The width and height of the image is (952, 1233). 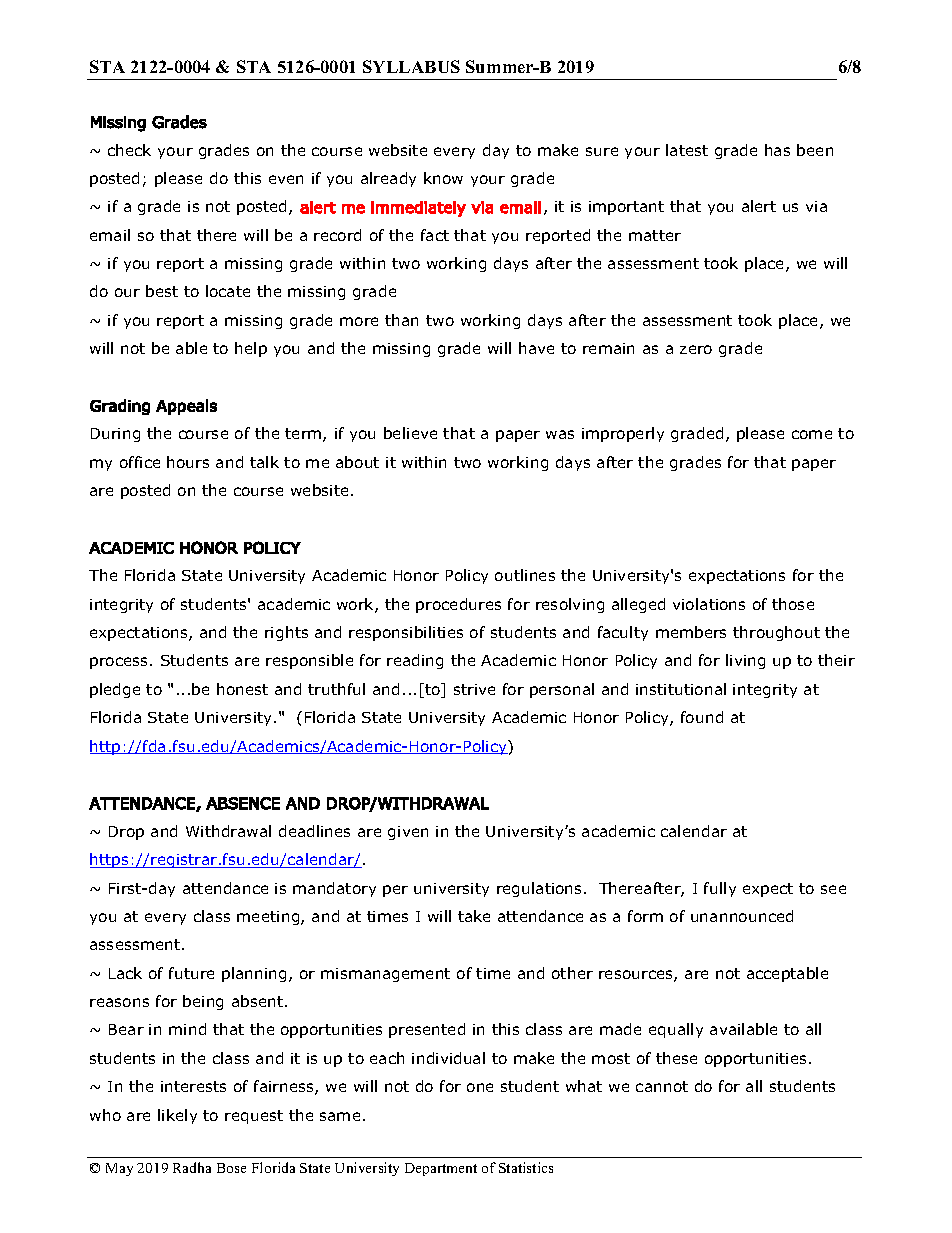 What do you see at coordinates (188, 462) in the image?
I see `hours` at bounding box center [188, 462].
